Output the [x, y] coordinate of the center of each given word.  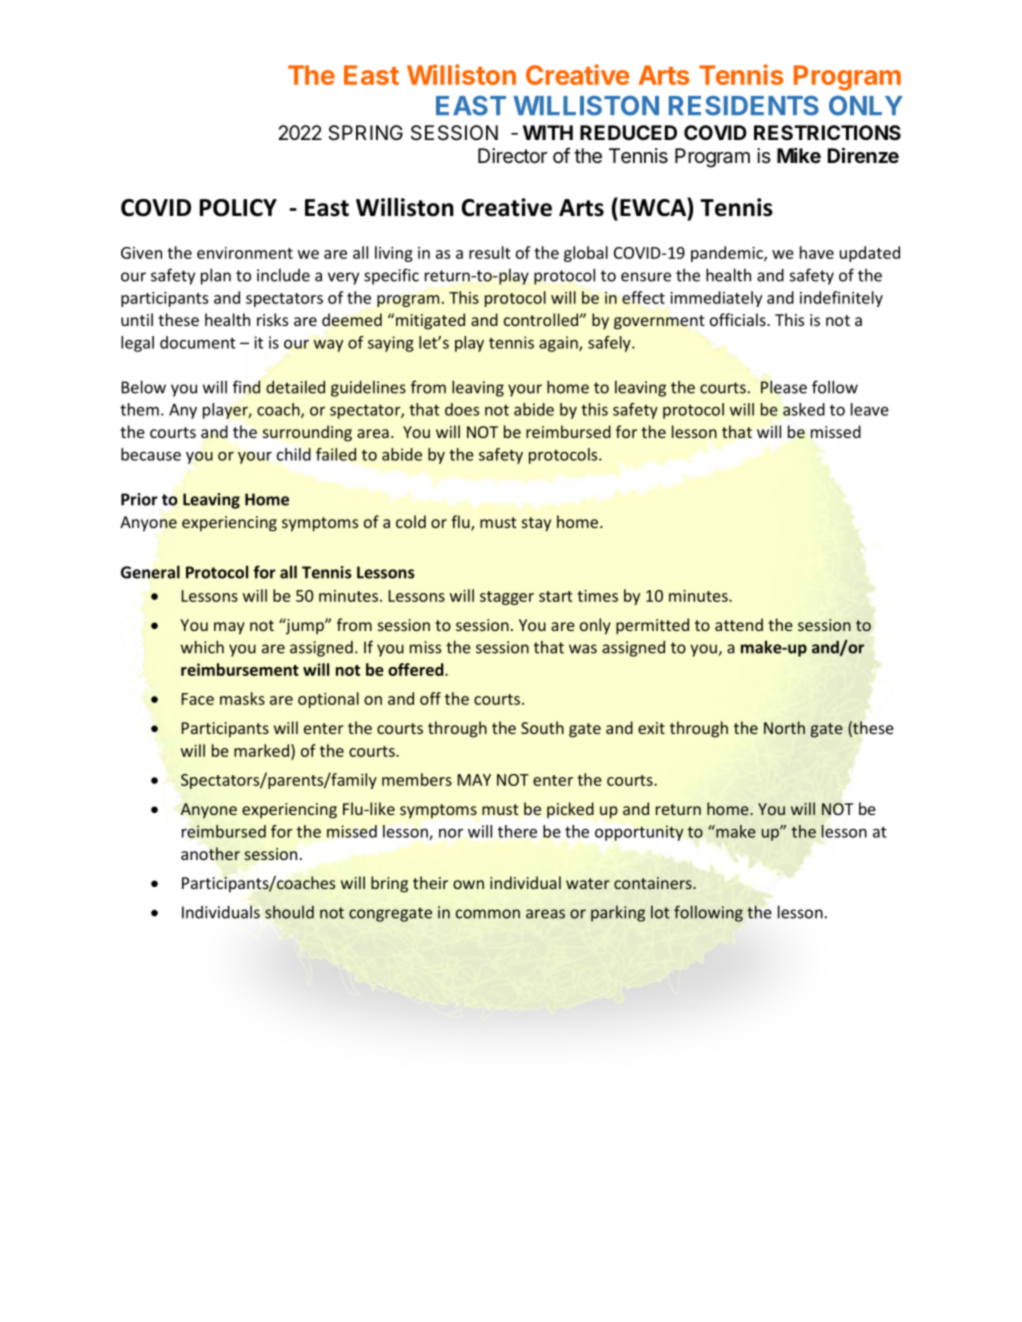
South [542, 727]
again [559, 344]
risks [272, 319]
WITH [548, 132]
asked [804, 409]
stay [536, 524]
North [784, 727]
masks [242, 698]
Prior [139, 499]
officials [739, 319]
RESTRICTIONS [827, 132]
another [210, 853]
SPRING [365, 132]
